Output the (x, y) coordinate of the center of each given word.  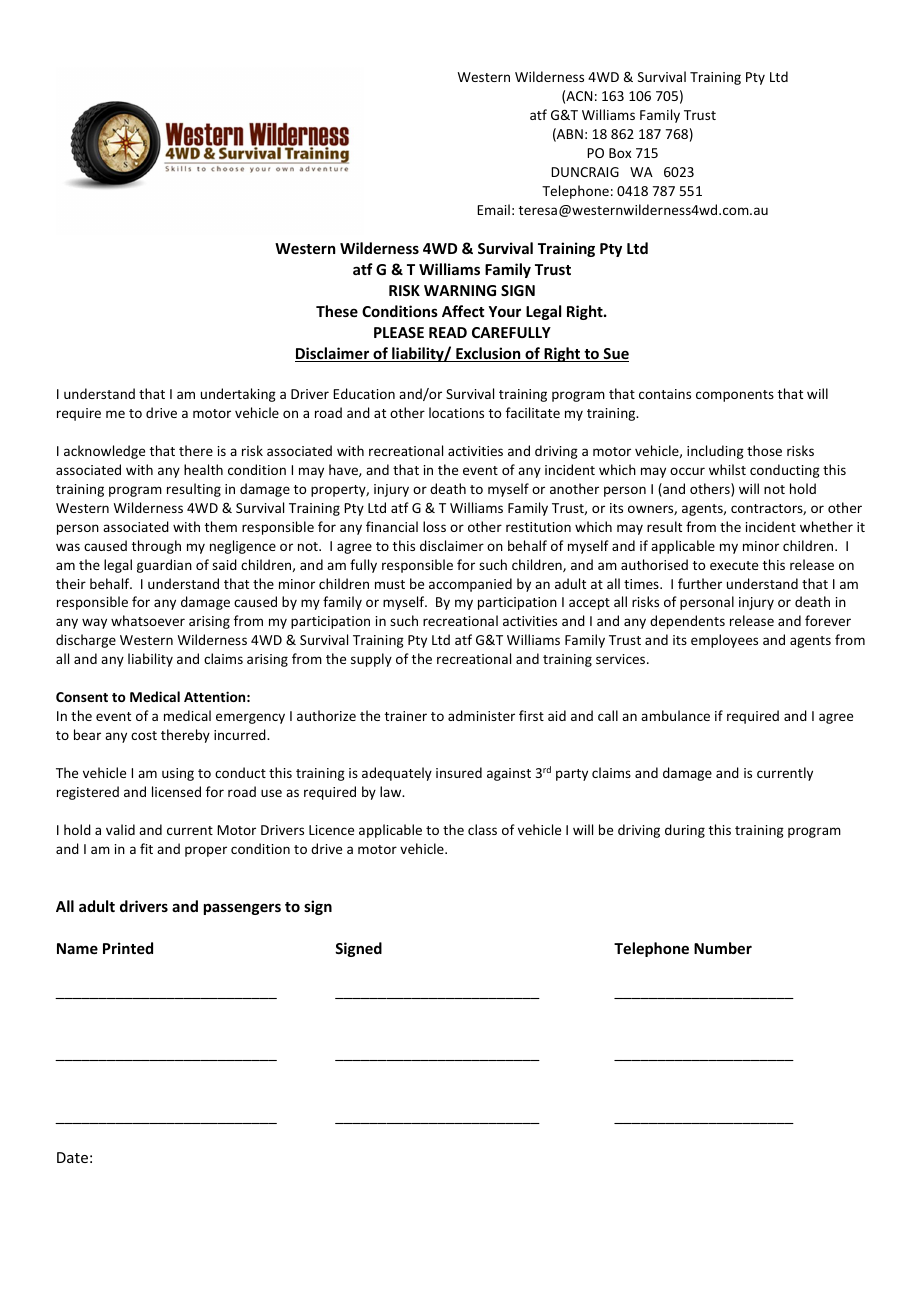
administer (481, 715)
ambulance (675, 715)
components (735, 396)
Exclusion (488, 354)
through (156, 547)
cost (144, 735)
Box (620, 153)
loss (434, 526)
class (482, 829)
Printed (128, 948)
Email (493, 209)
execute (734, 565)
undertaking (238, 395)
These (337, 311)
